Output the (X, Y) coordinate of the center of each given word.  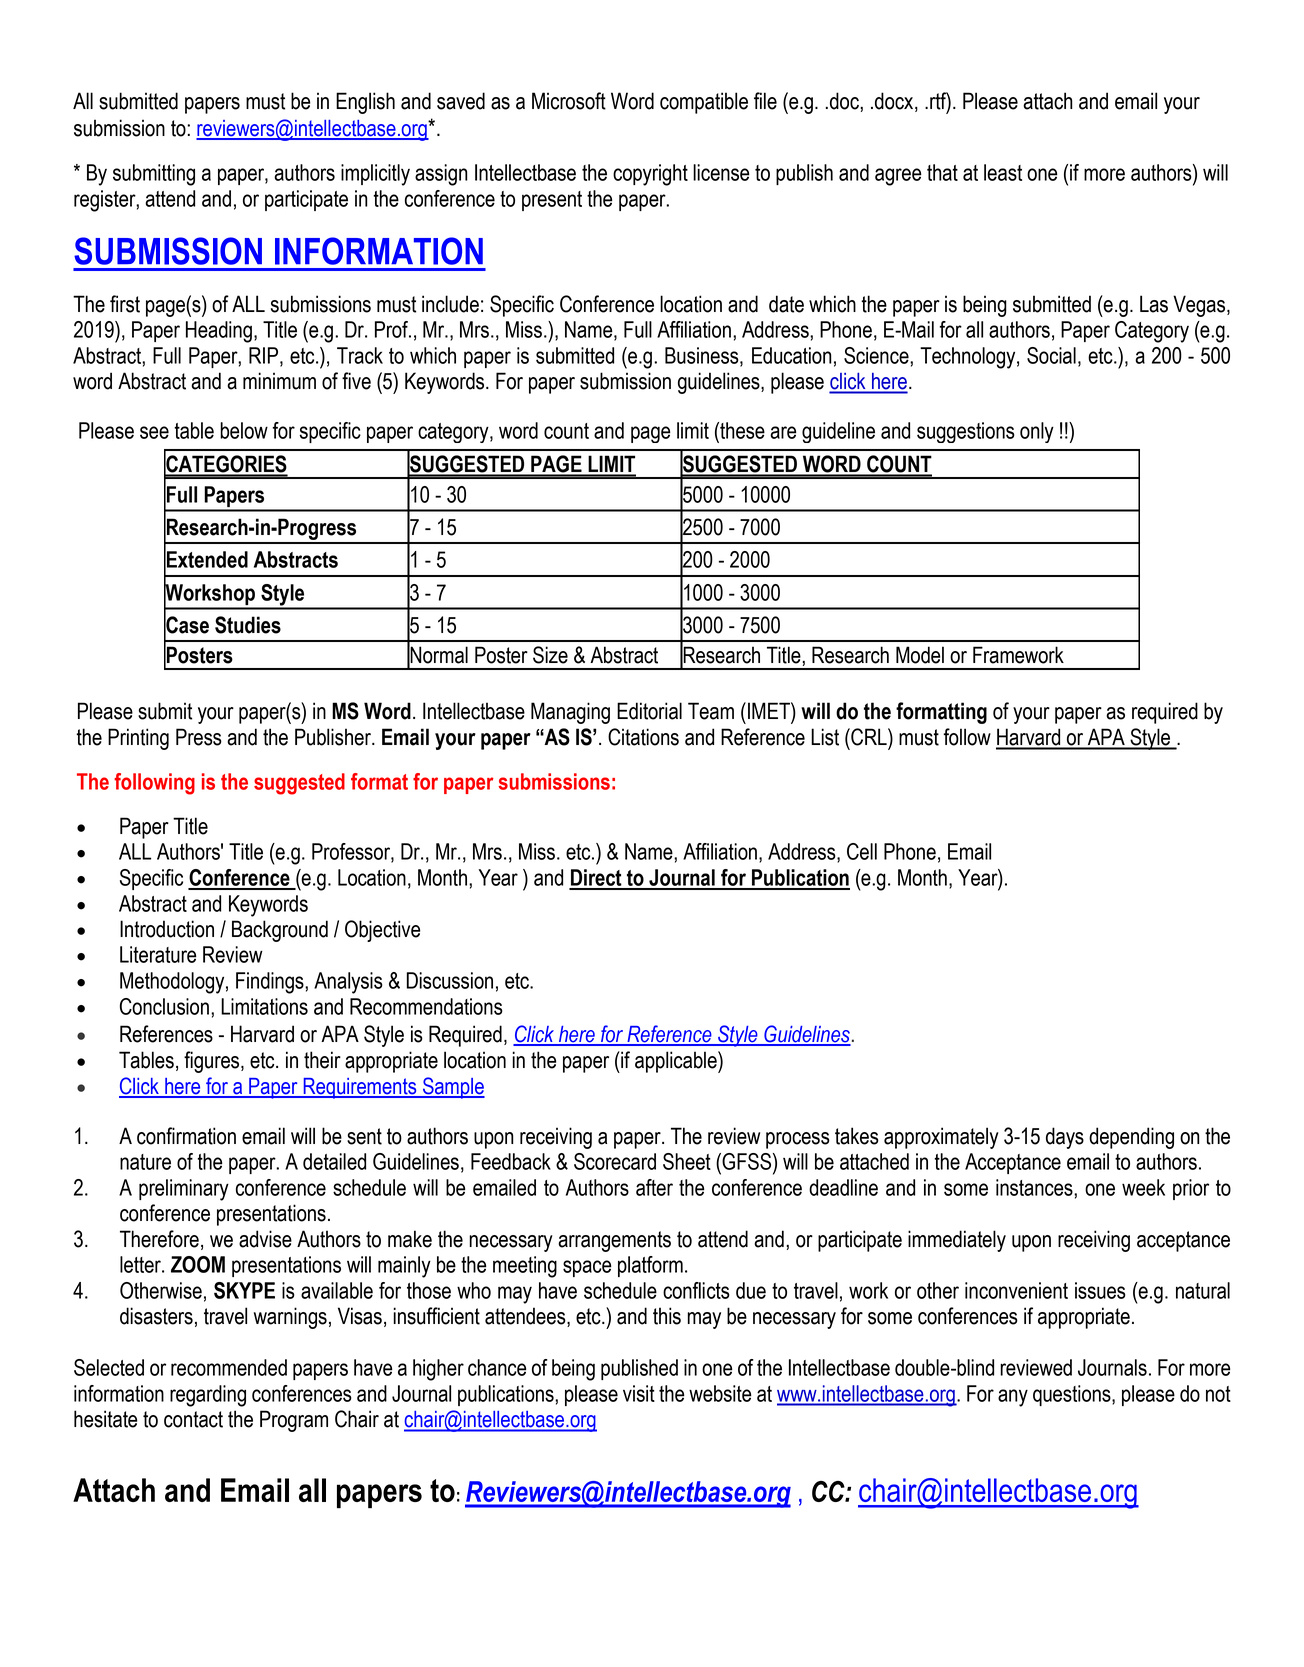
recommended (229, 1367)
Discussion (449, 980)
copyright (650, 175)
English (365, 103)
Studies (248, 625)
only (1037, 432)
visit (639, 1393)
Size (550, 655)
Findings (271, 983)
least (1003, 172)
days (1065, 1138)
